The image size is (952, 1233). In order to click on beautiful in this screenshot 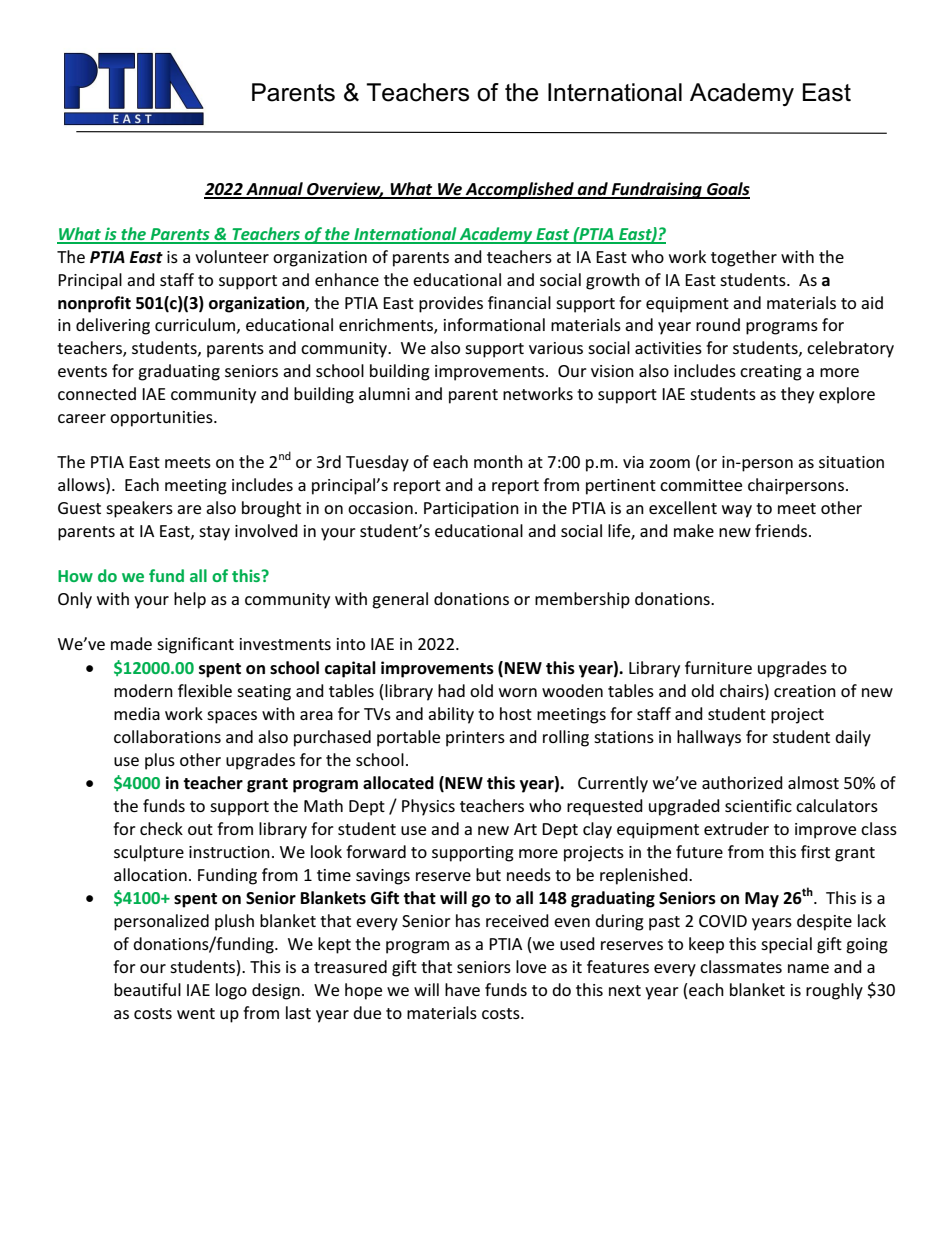, I will do `click(147, 989)`.
